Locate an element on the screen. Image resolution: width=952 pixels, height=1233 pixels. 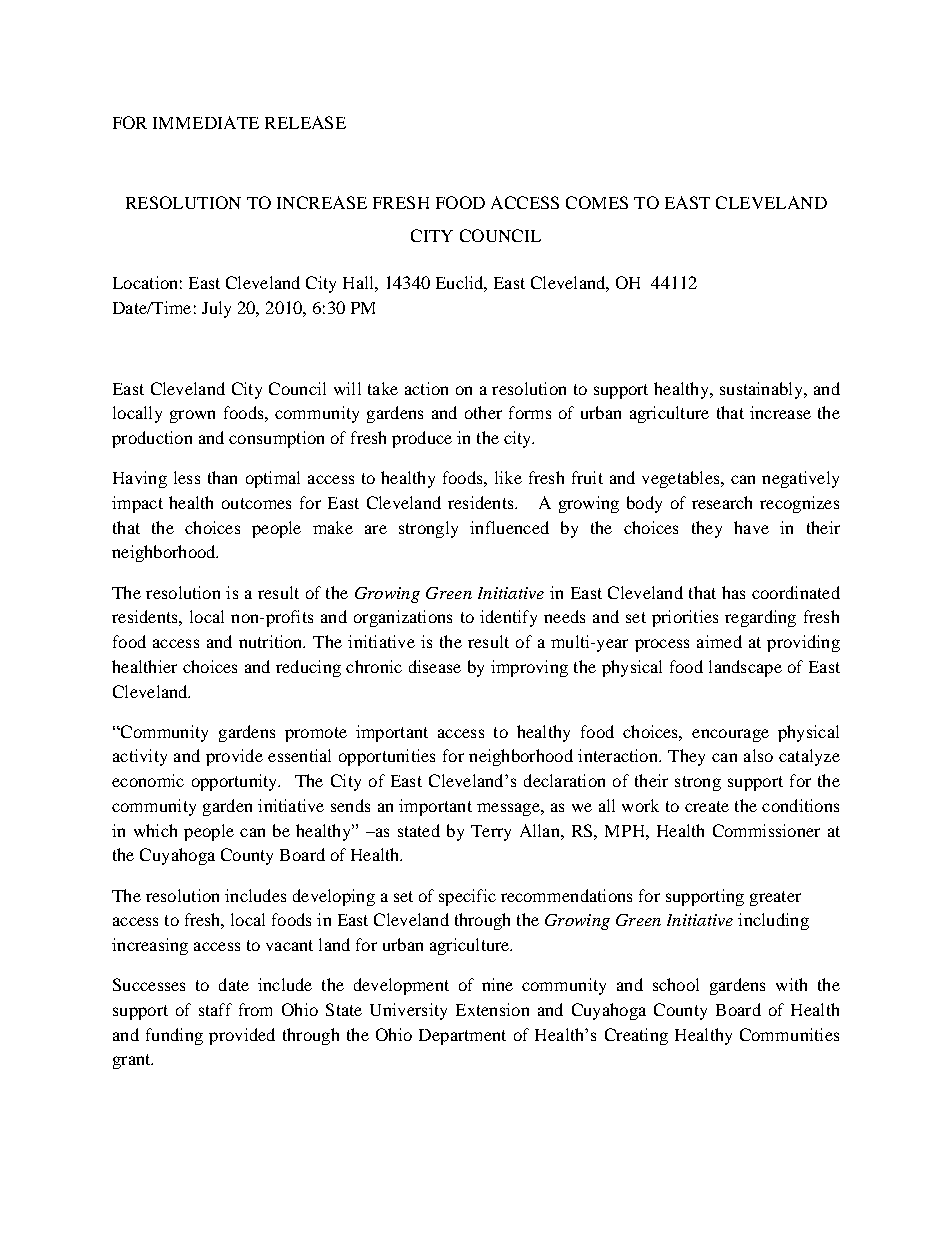
identify is located at coordinates (508, 618).
